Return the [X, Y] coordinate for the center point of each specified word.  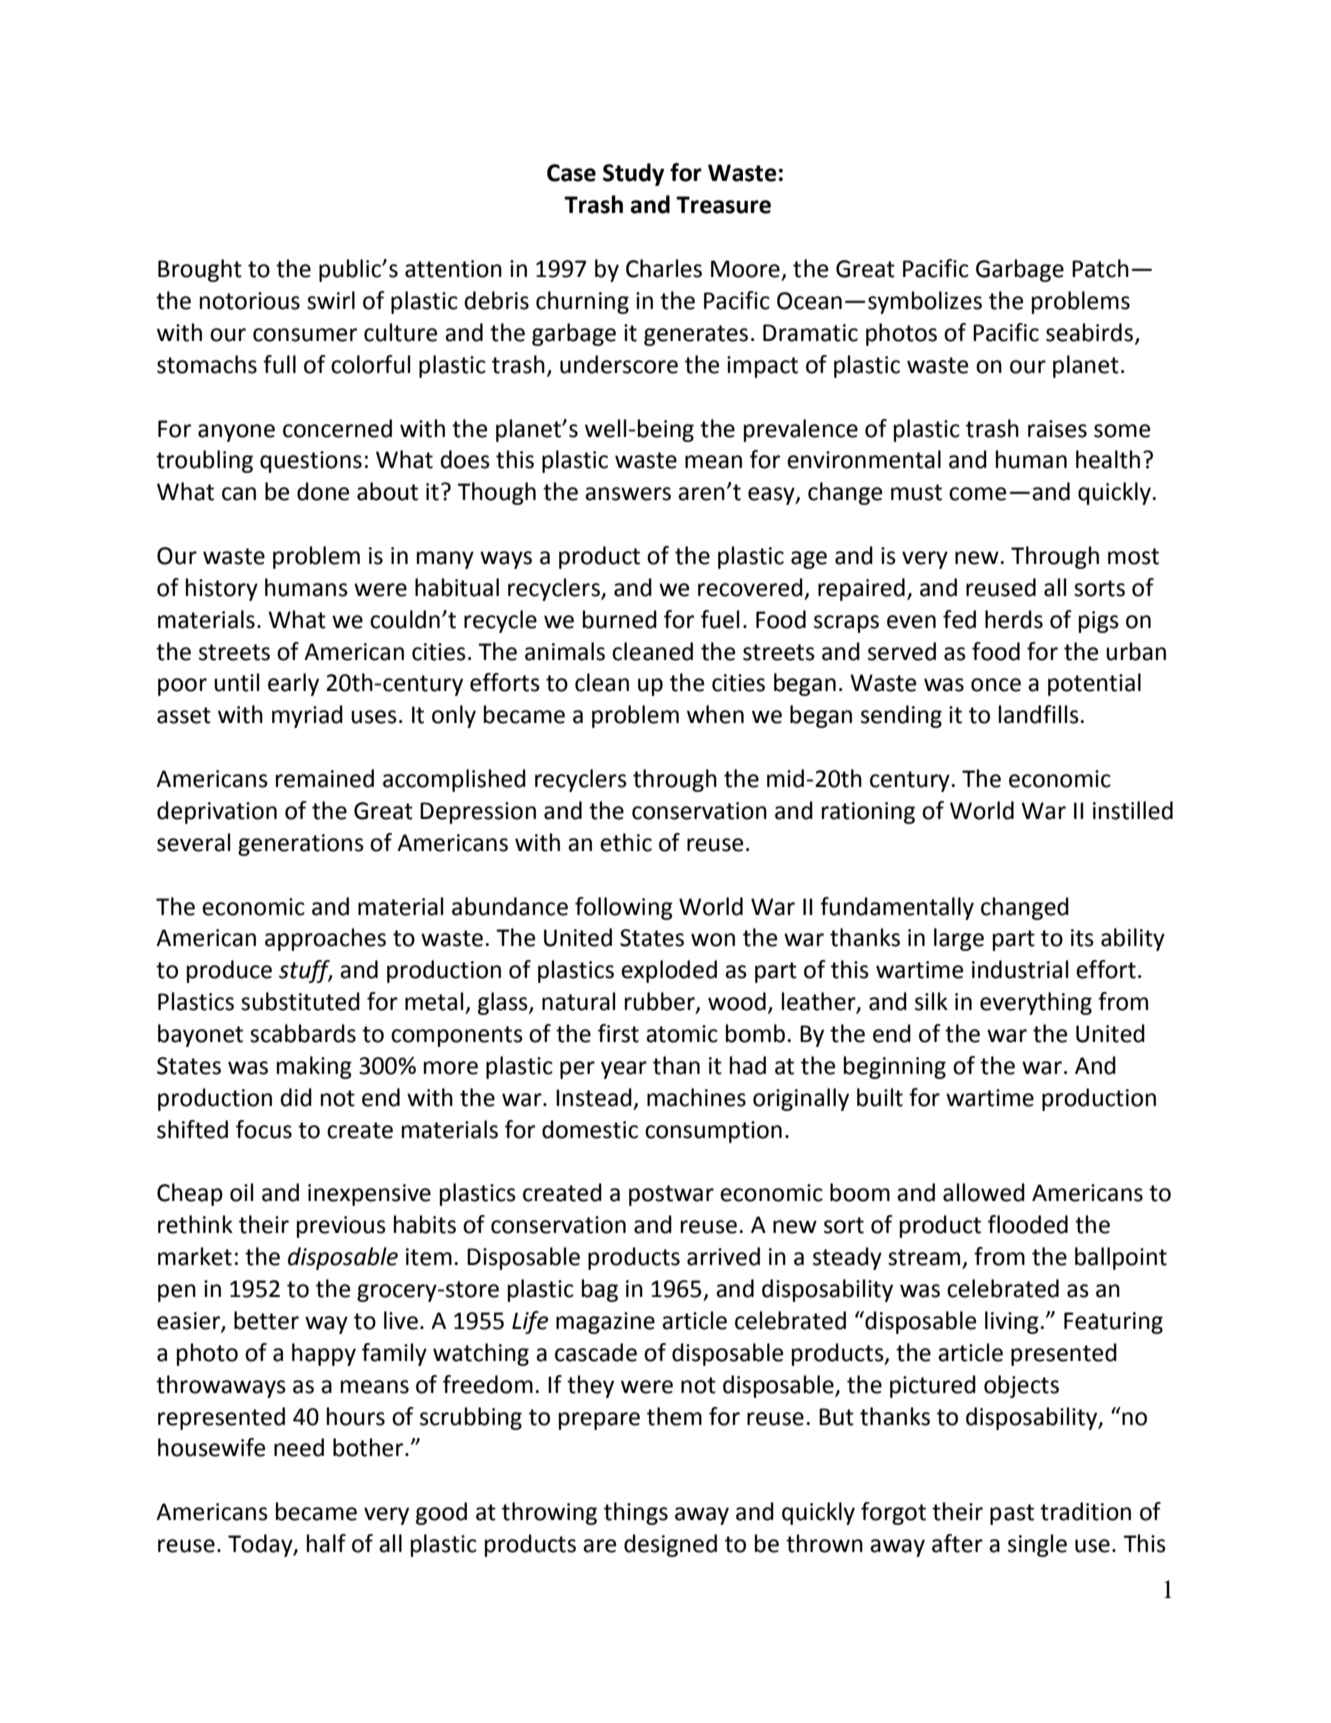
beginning [895, 1067]
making [314, 1067]
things [636, 1513]
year [624, 1070]
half [326, 1543]
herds [1014, 619]
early [293, 684]
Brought [200, 270]
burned [620, 619]
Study [633, 174]
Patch [1100, 268]
